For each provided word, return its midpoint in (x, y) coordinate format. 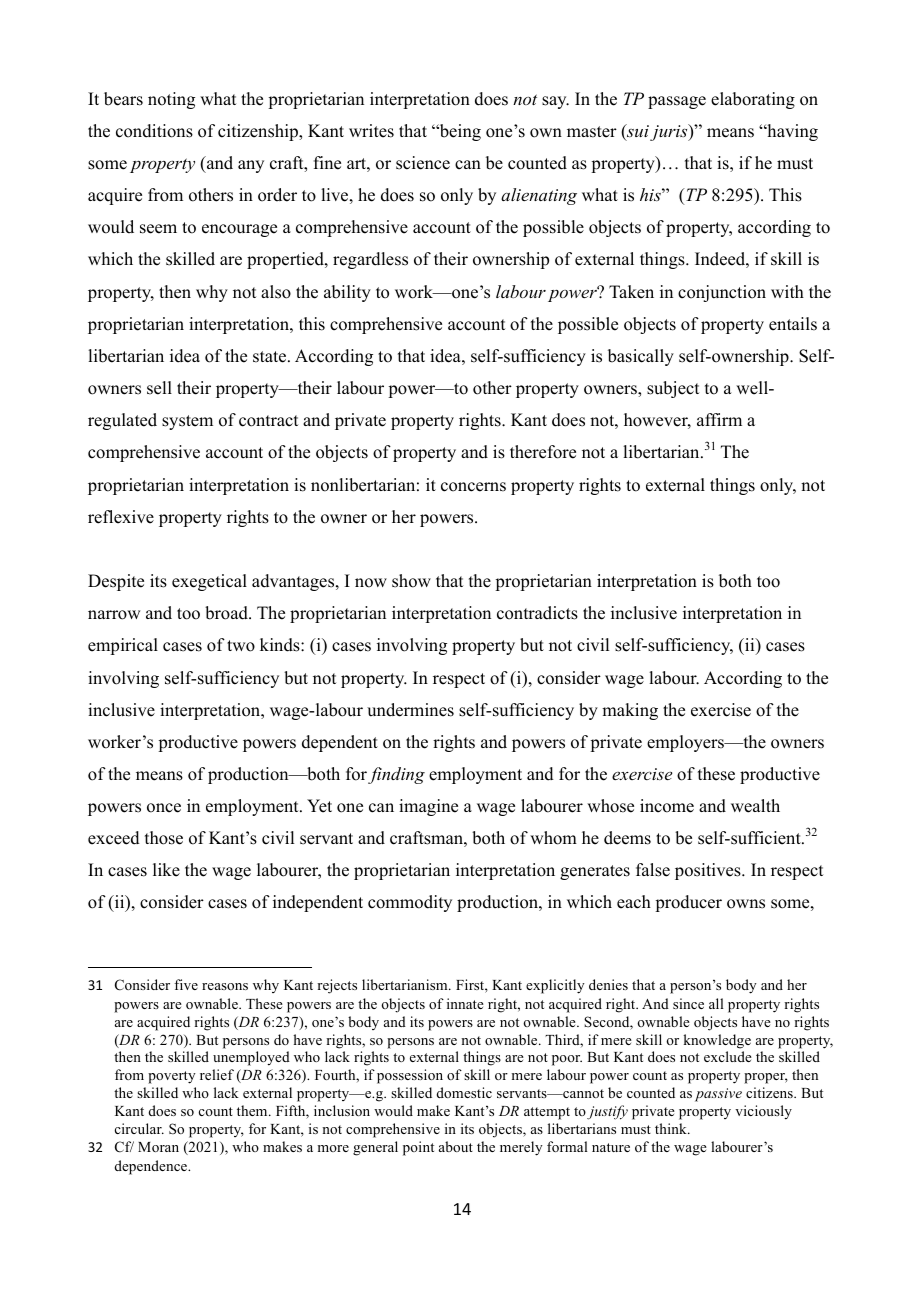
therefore (543, 452)
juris (670, 132)
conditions (154, 131)
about (456, 1146)
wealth (755, 806)
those (164, 838)
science (423, 163)
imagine (428, 807)
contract (268, 421)
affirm (719, 419)
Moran (158, 1147)
